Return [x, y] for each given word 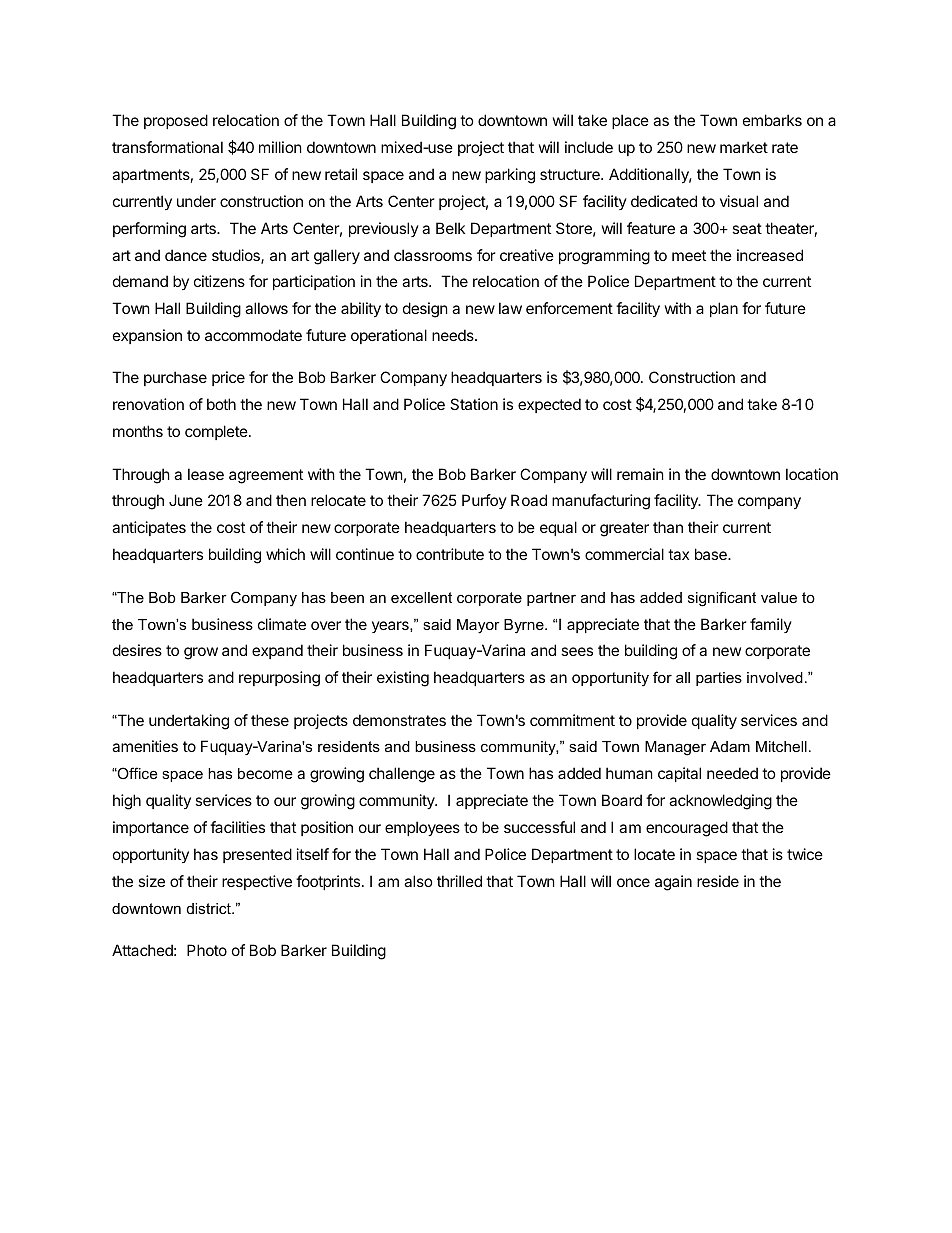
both [221, 404]
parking [510, 176]
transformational [167, 147]
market [744, 147]
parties [719, 679]
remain [640, 474]
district [210, 908]
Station [474, 404]
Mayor [478, 626]
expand [277, 651]
